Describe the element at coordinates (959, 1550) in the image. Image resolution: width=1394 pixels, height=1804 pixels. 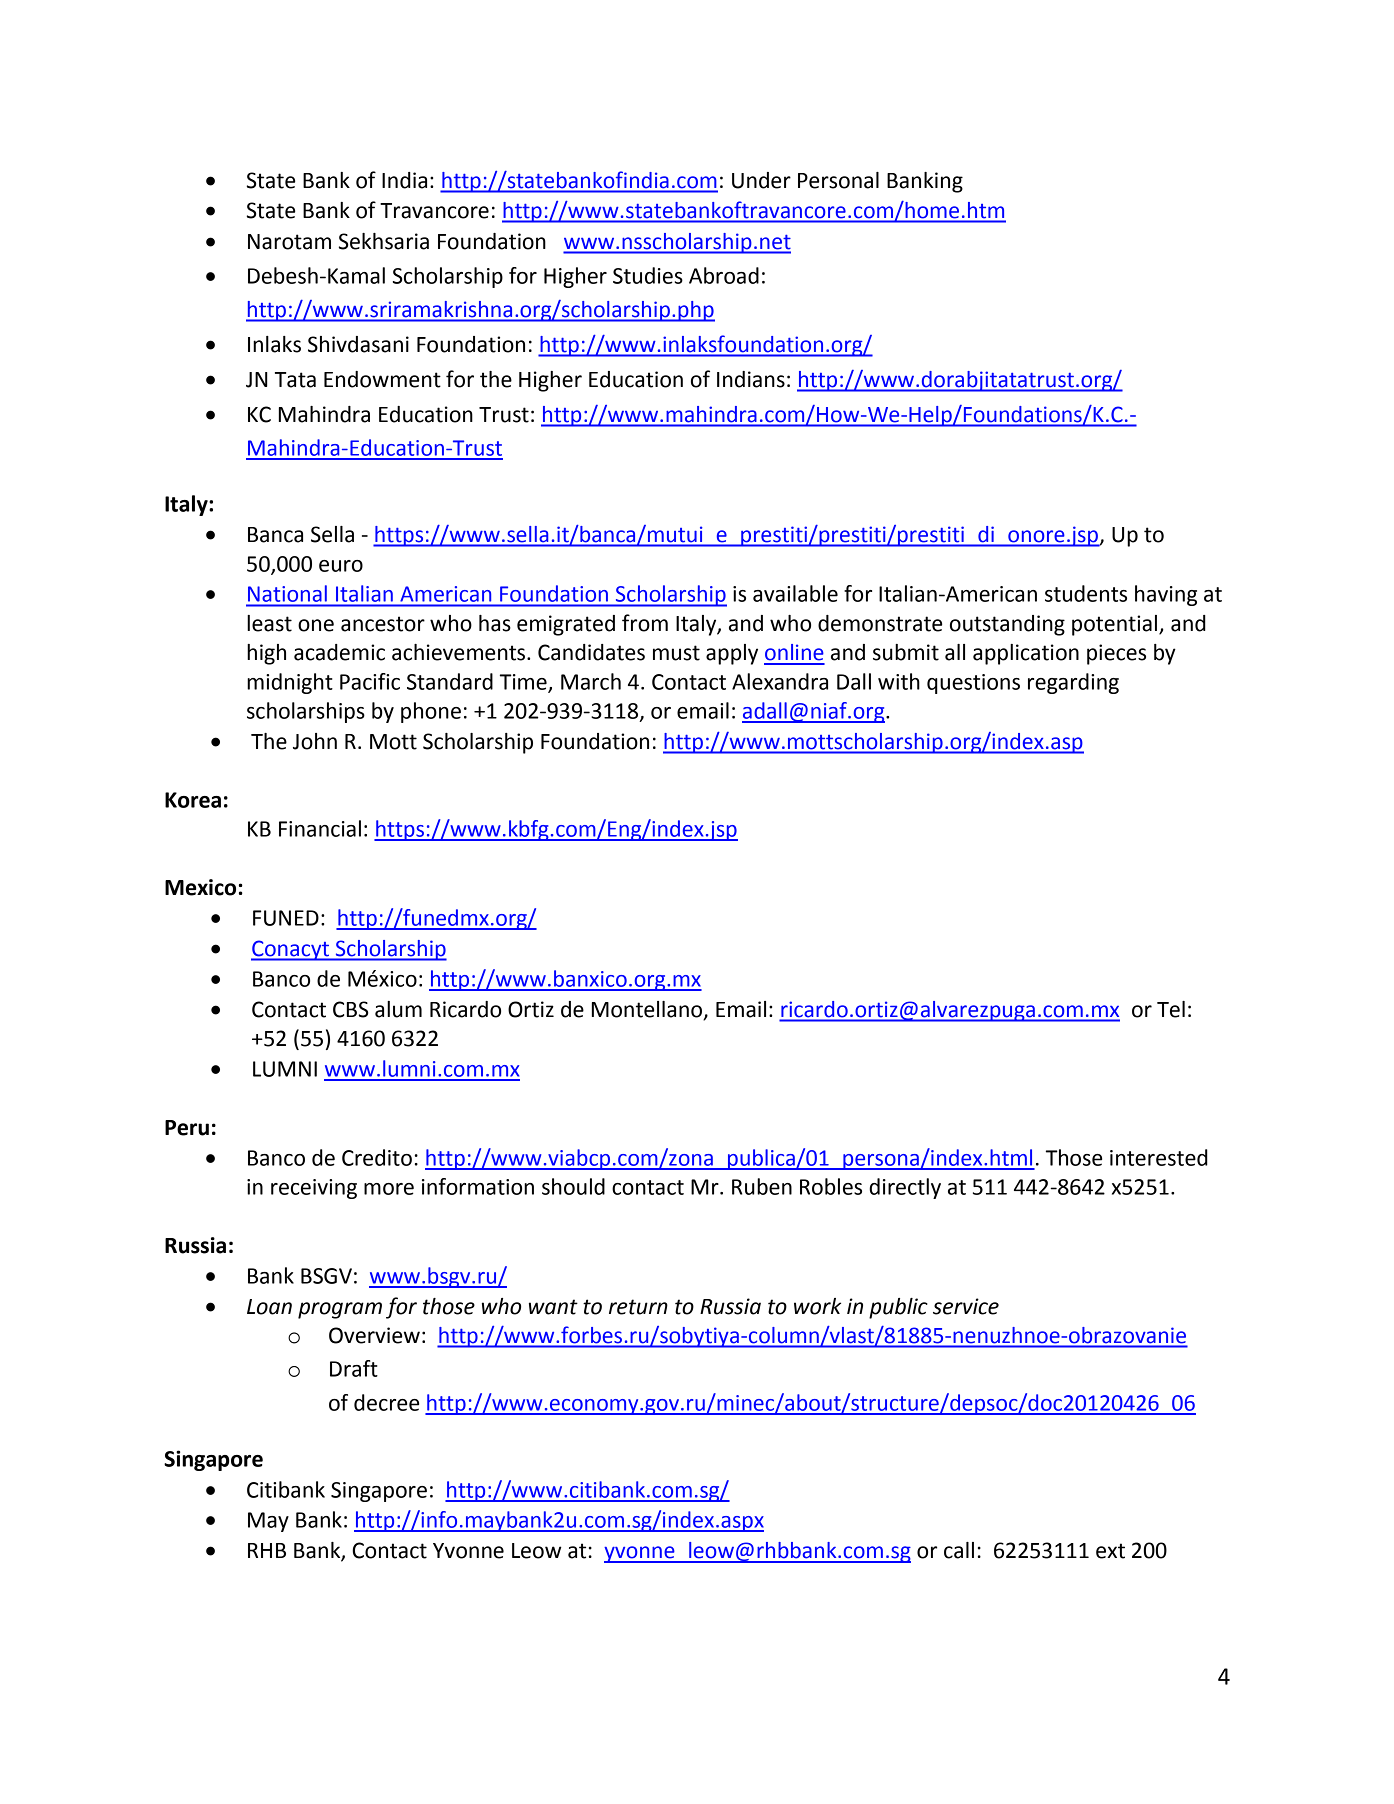
I see `call` at that location.
